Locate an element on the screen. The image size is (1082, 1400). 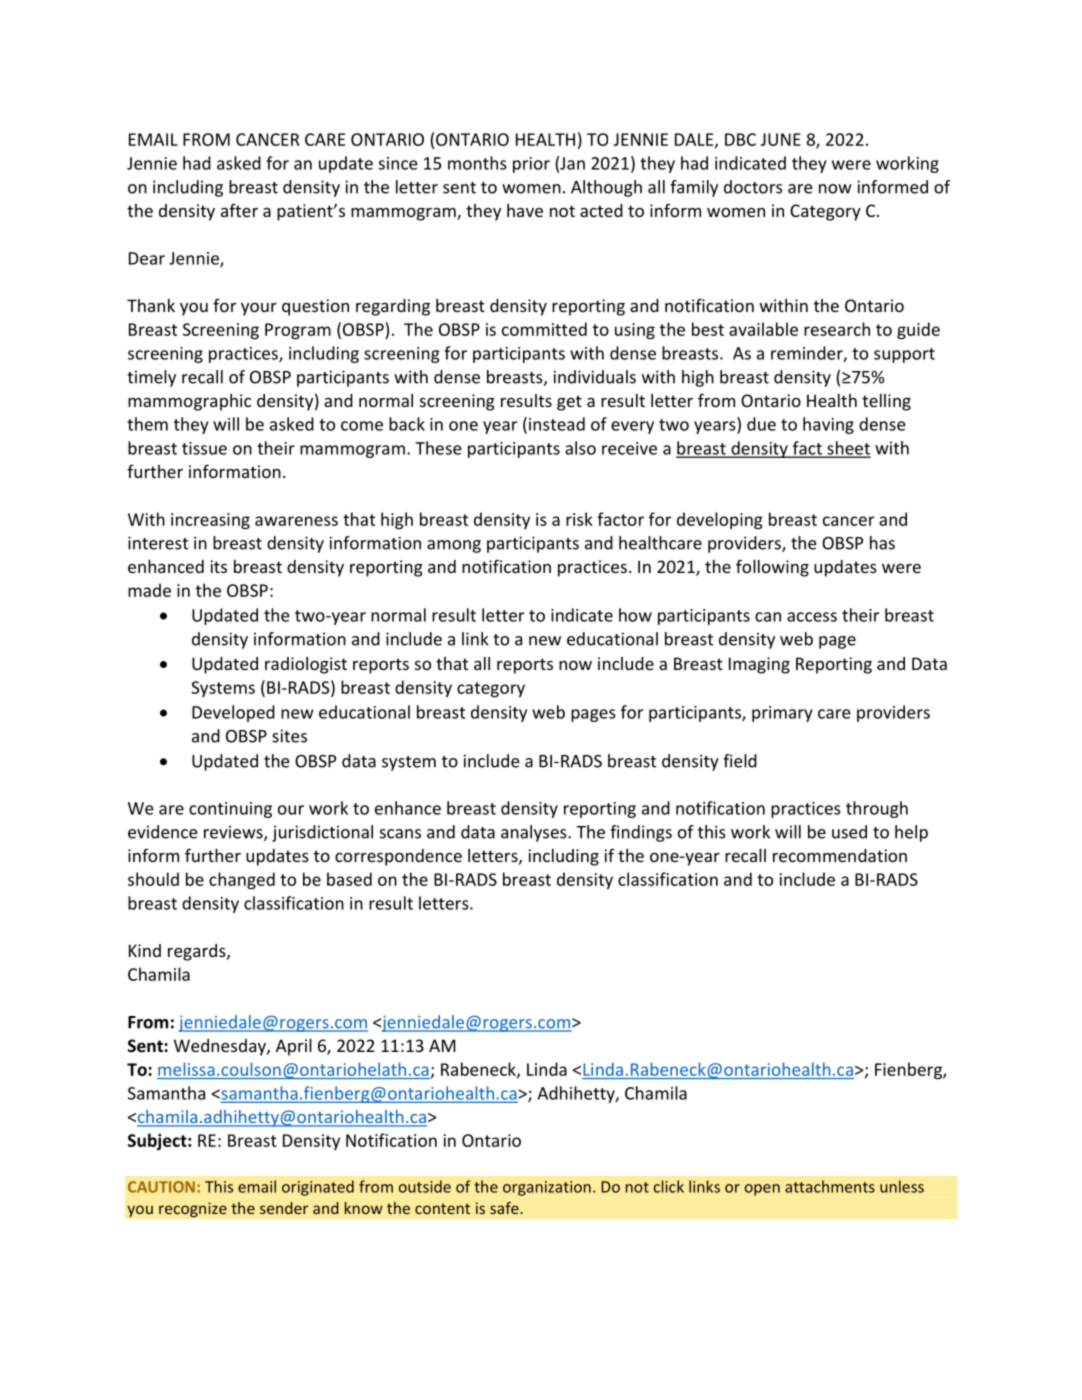
Imaging is located at coordinates (759, 665).
